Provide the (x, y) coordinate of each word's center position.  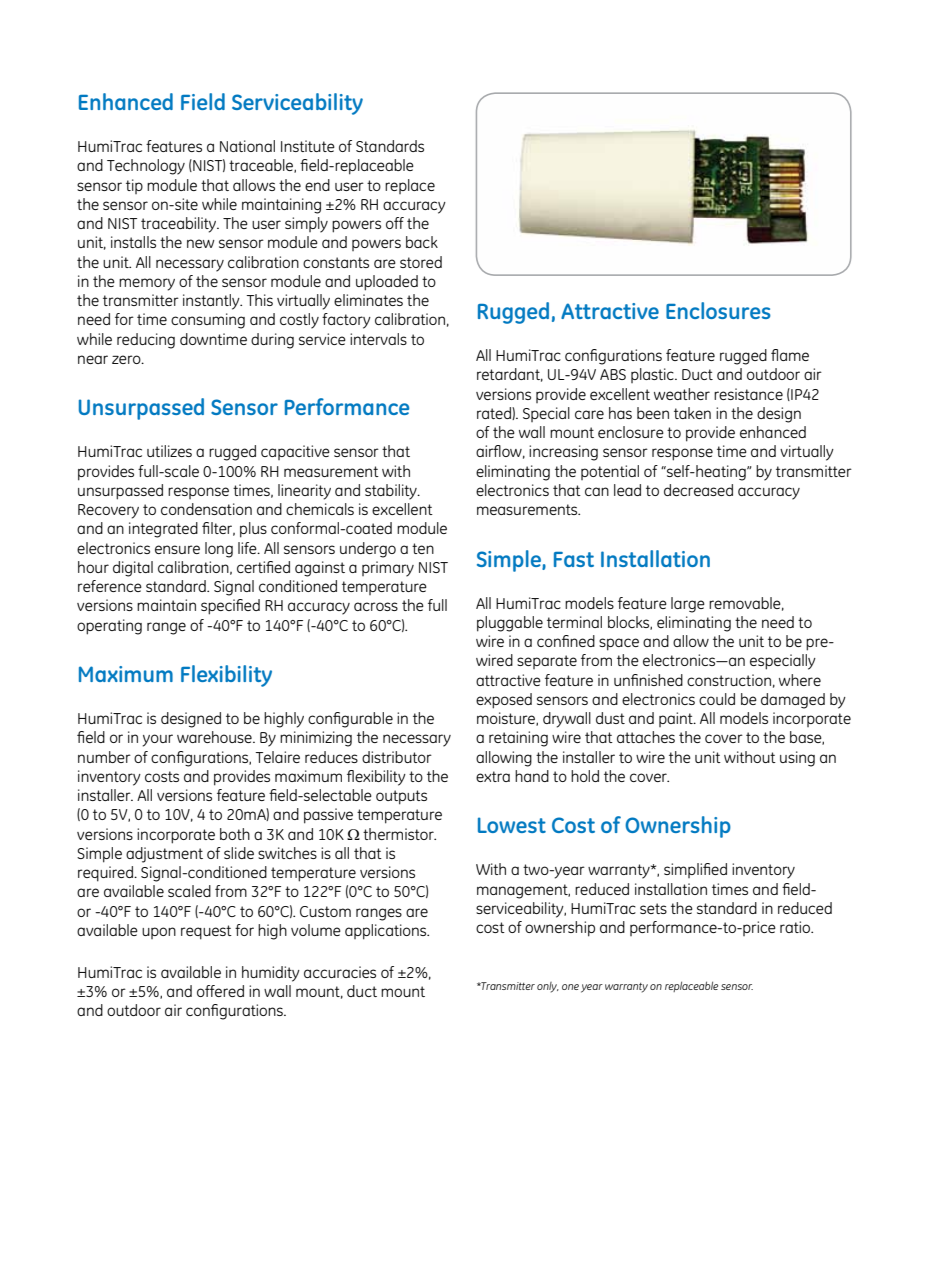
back (422, 242)
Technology (146, 167)
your (158, 740)
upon (159, 933)
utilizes (169, 451)
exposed (504, 701)
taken (692, 413)
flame (790, 355)
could (717, 699)
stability (392, 492)
